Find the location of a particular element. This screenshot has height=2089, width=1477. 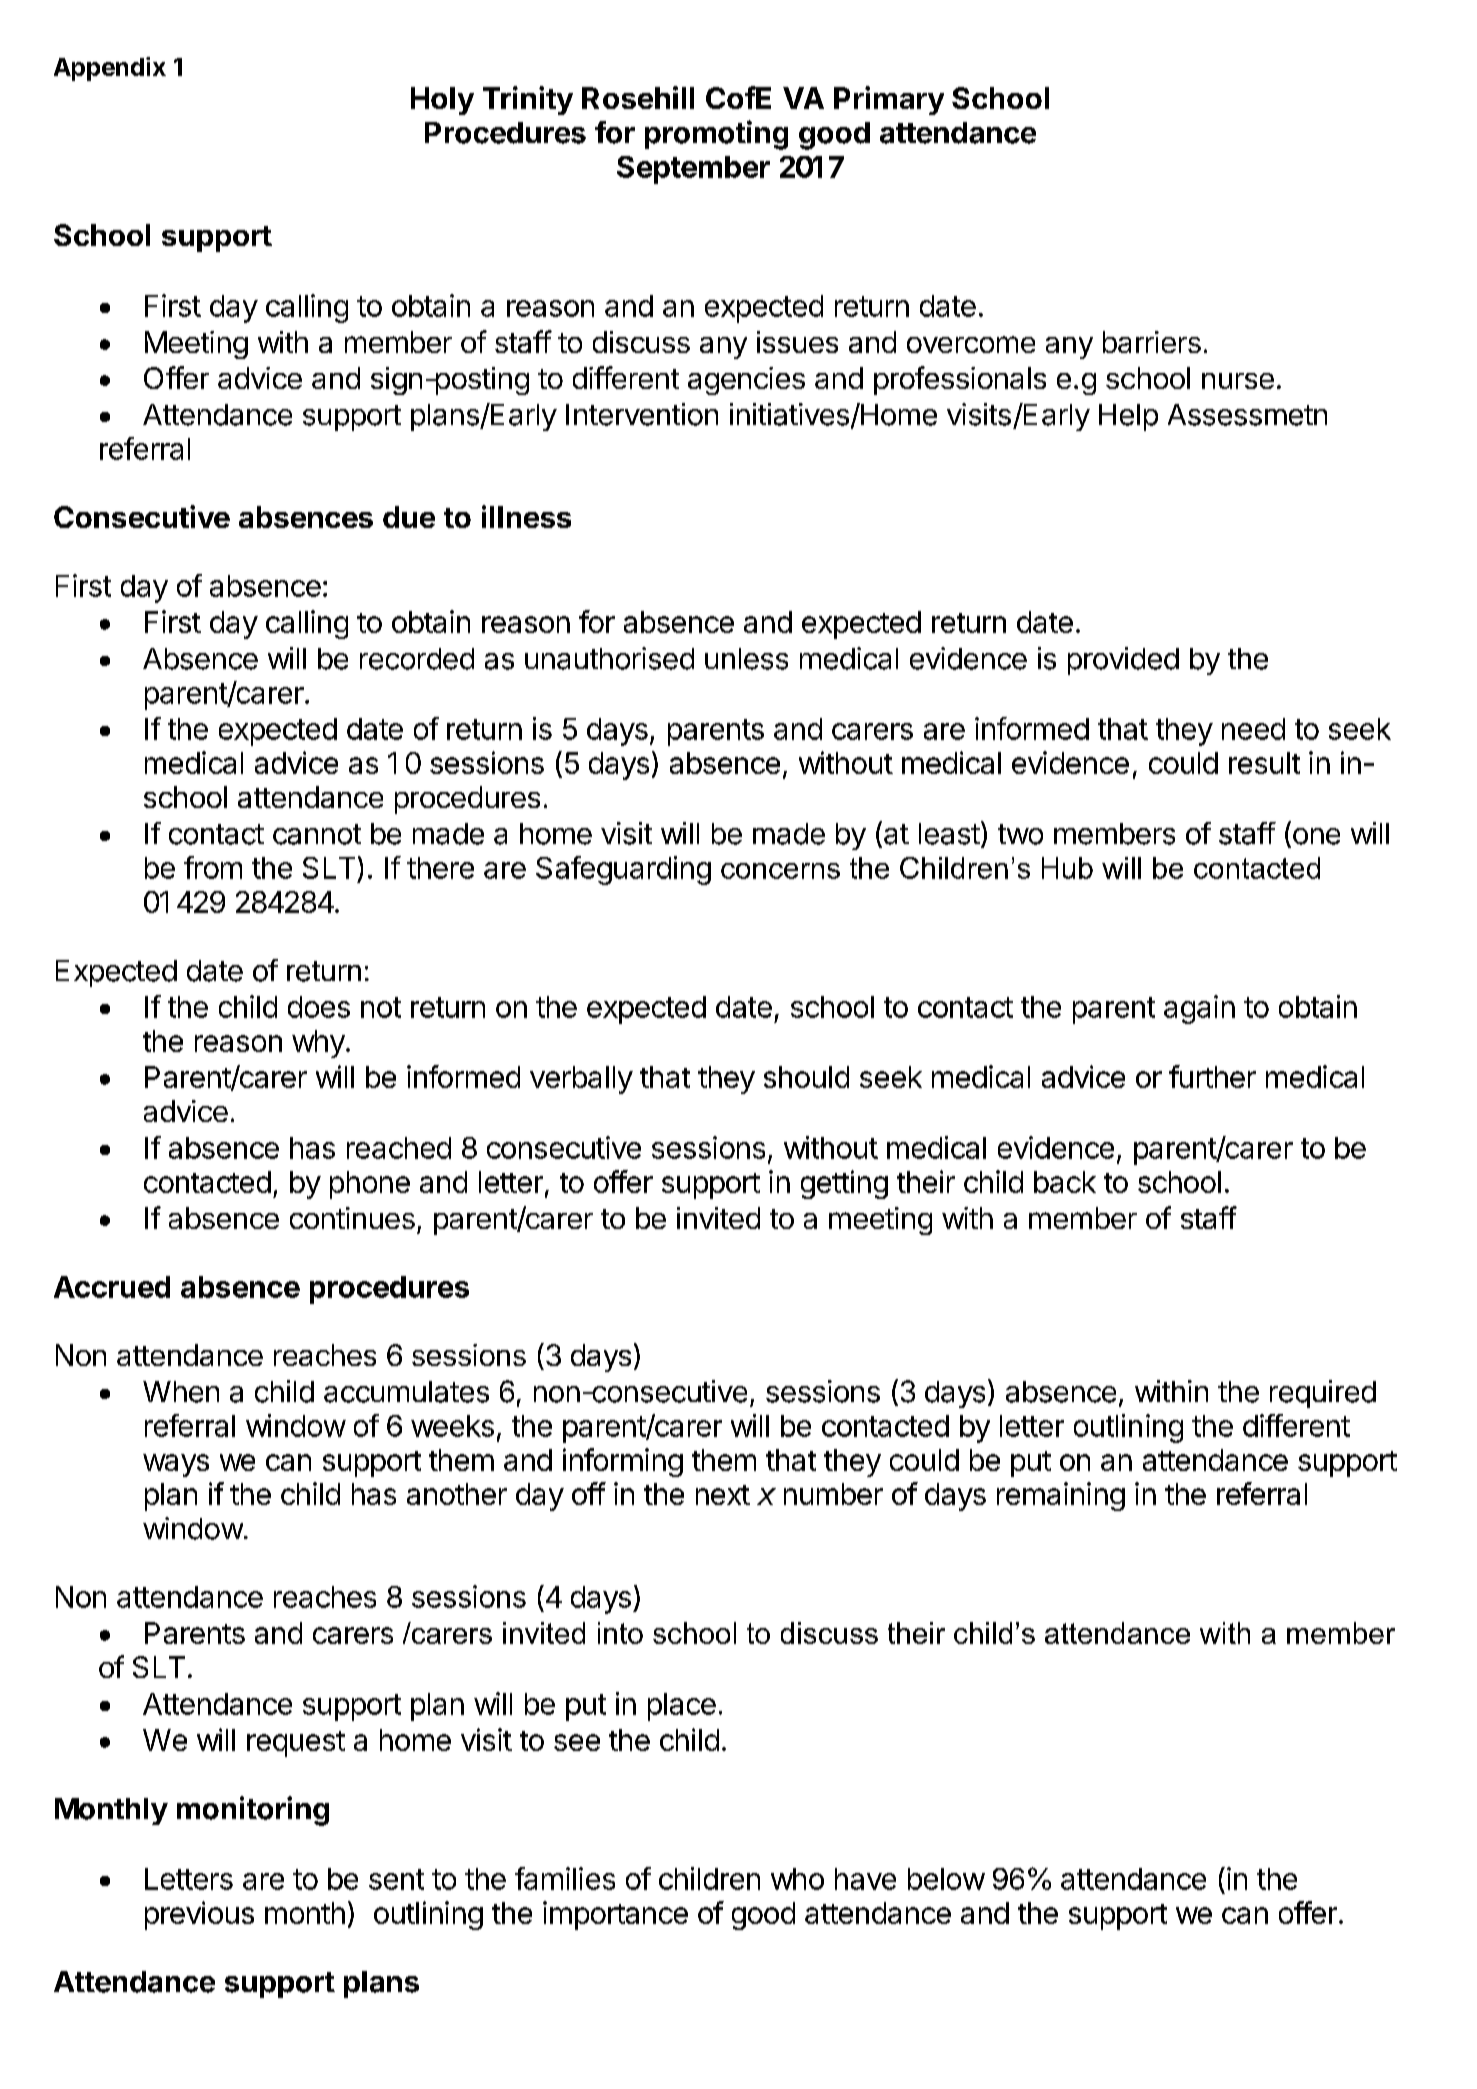

promoting is located at coordinates (716, 135).
